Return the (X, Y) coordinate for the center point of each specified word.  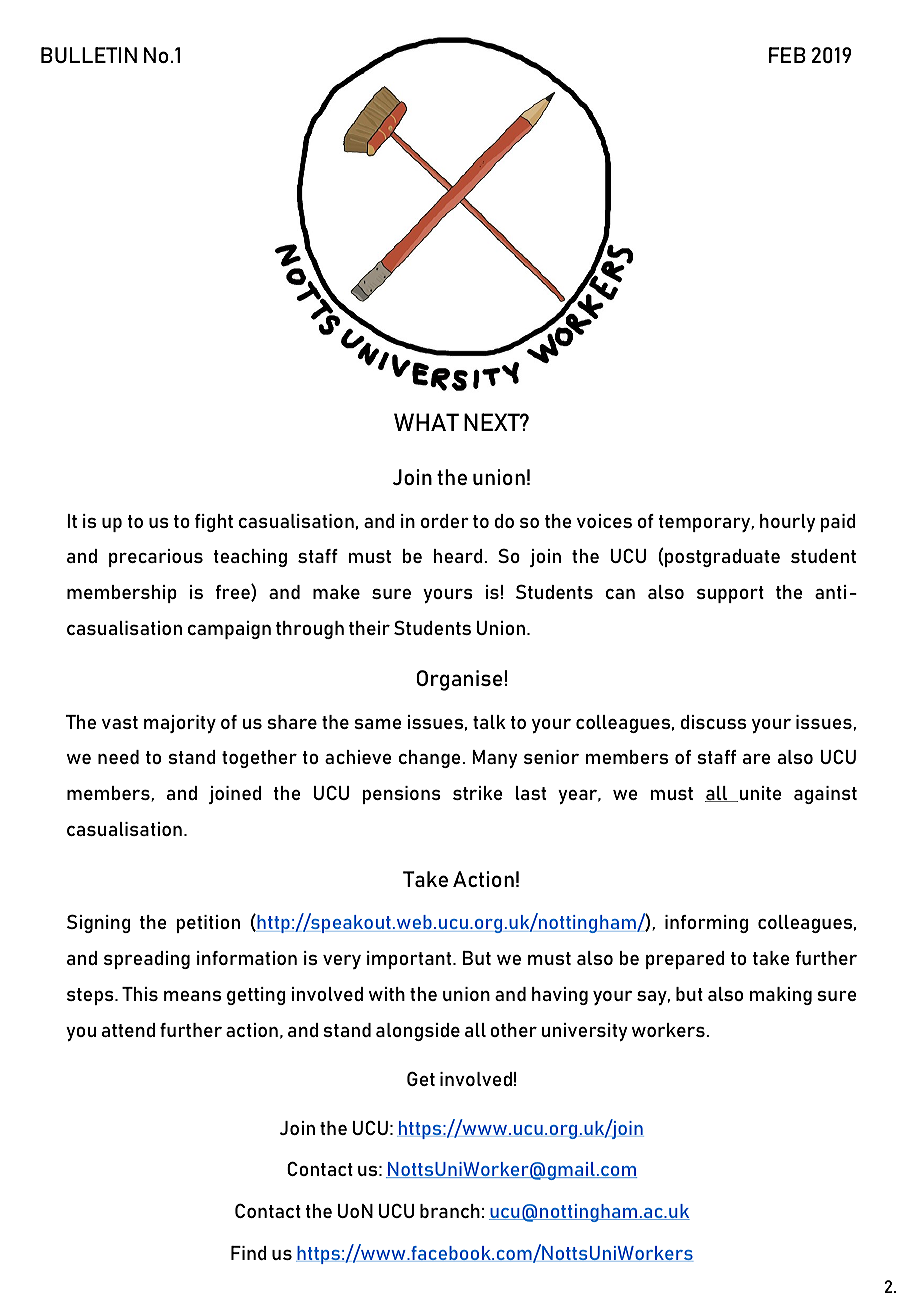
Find (249, 1253)
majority (180, 724)
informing (706, 924)
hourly (788, 523)
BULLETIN (89, 55)
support (730, 594)
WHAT (426, 422)
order (445, 521)
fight (214, 523)
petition (208, 924)
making (781, 996)
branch (450, 1211)
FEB (787, 55)
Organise (460, 680)
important (410, 960)
